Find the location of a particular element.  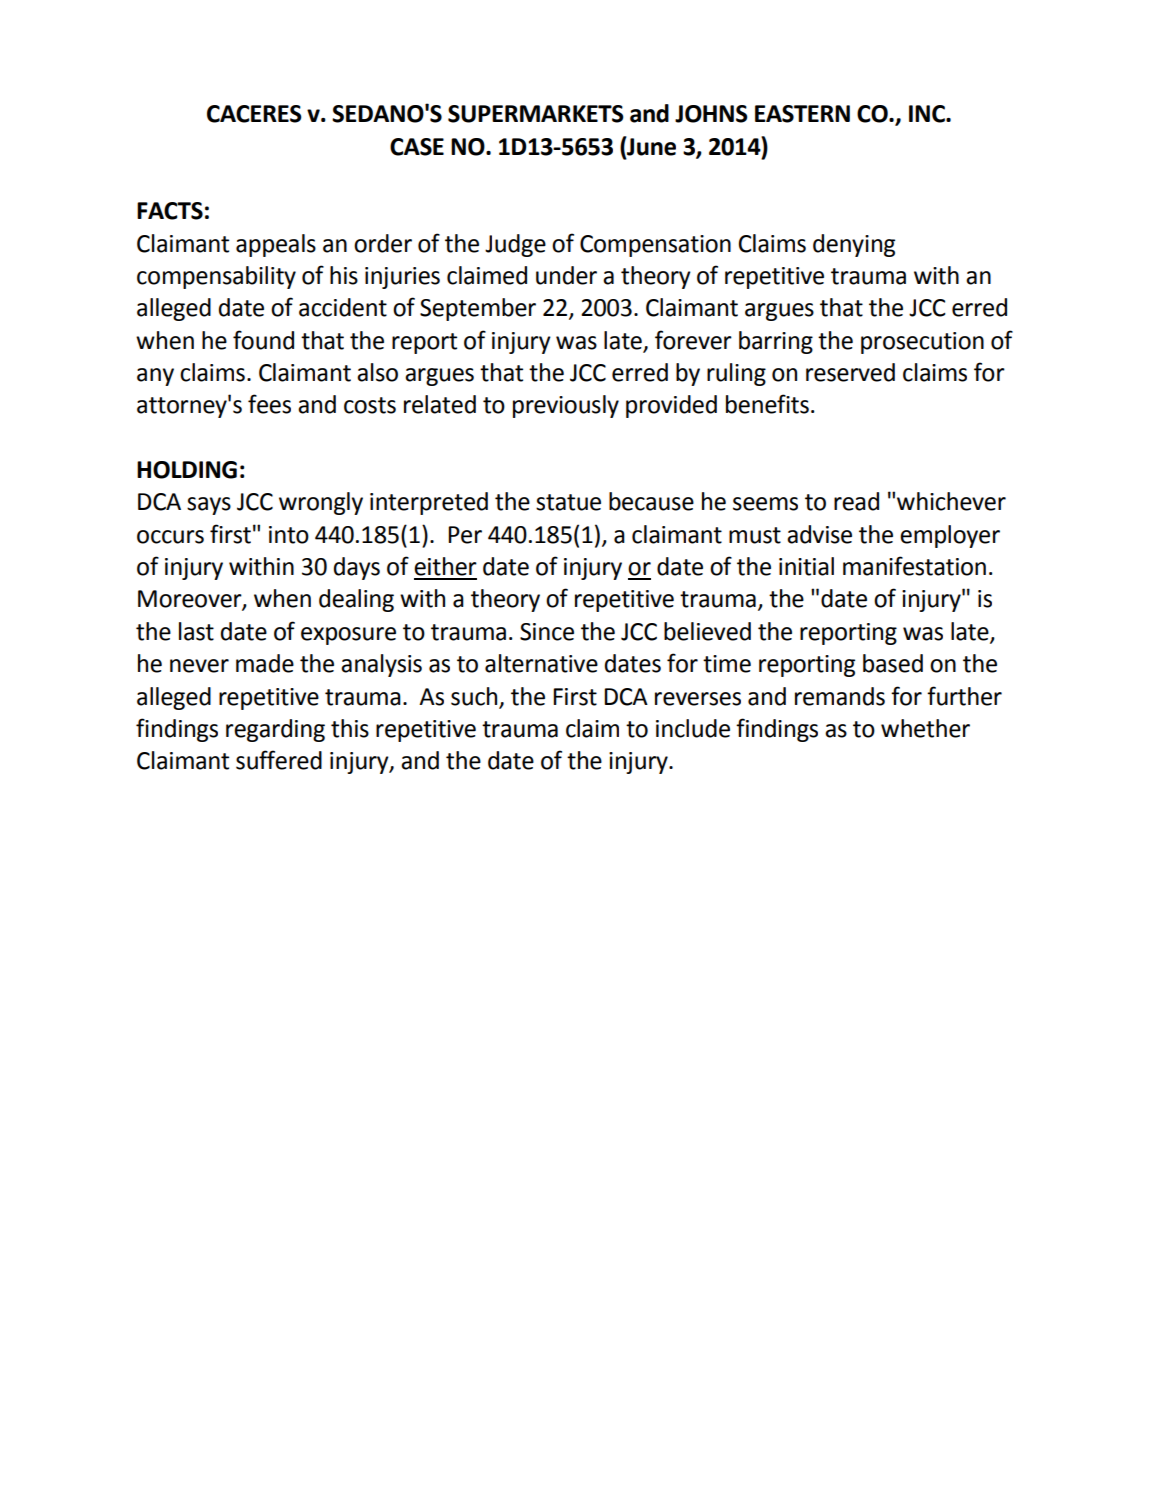

SUPERMARKETS is located at coordinates (536, 114).
